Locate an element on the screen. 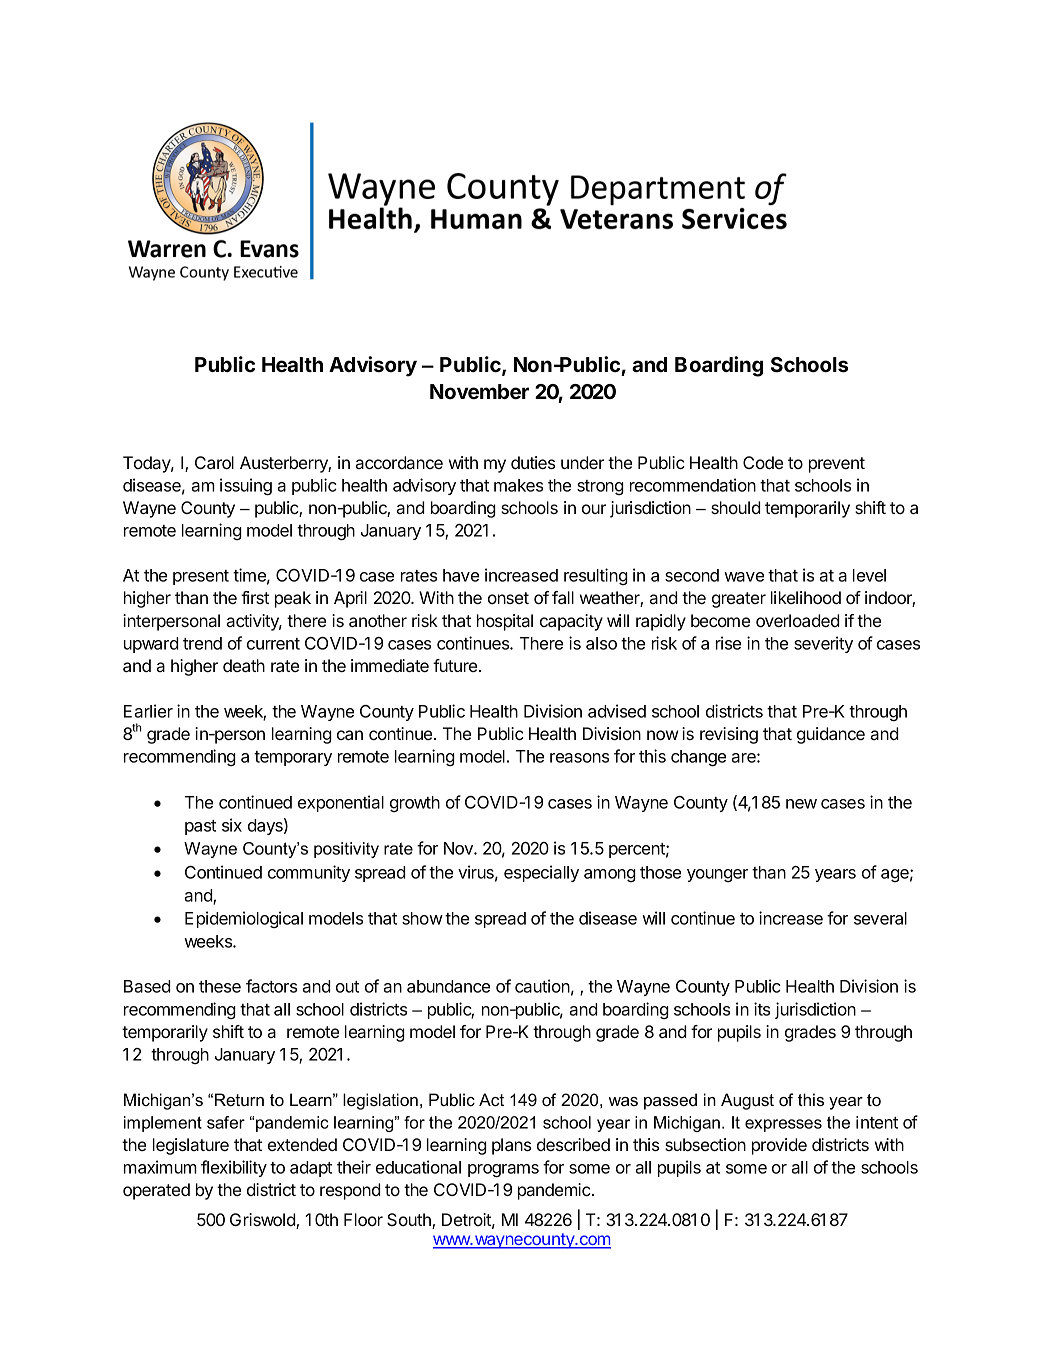  growth is located at coordinates (415, 804).
